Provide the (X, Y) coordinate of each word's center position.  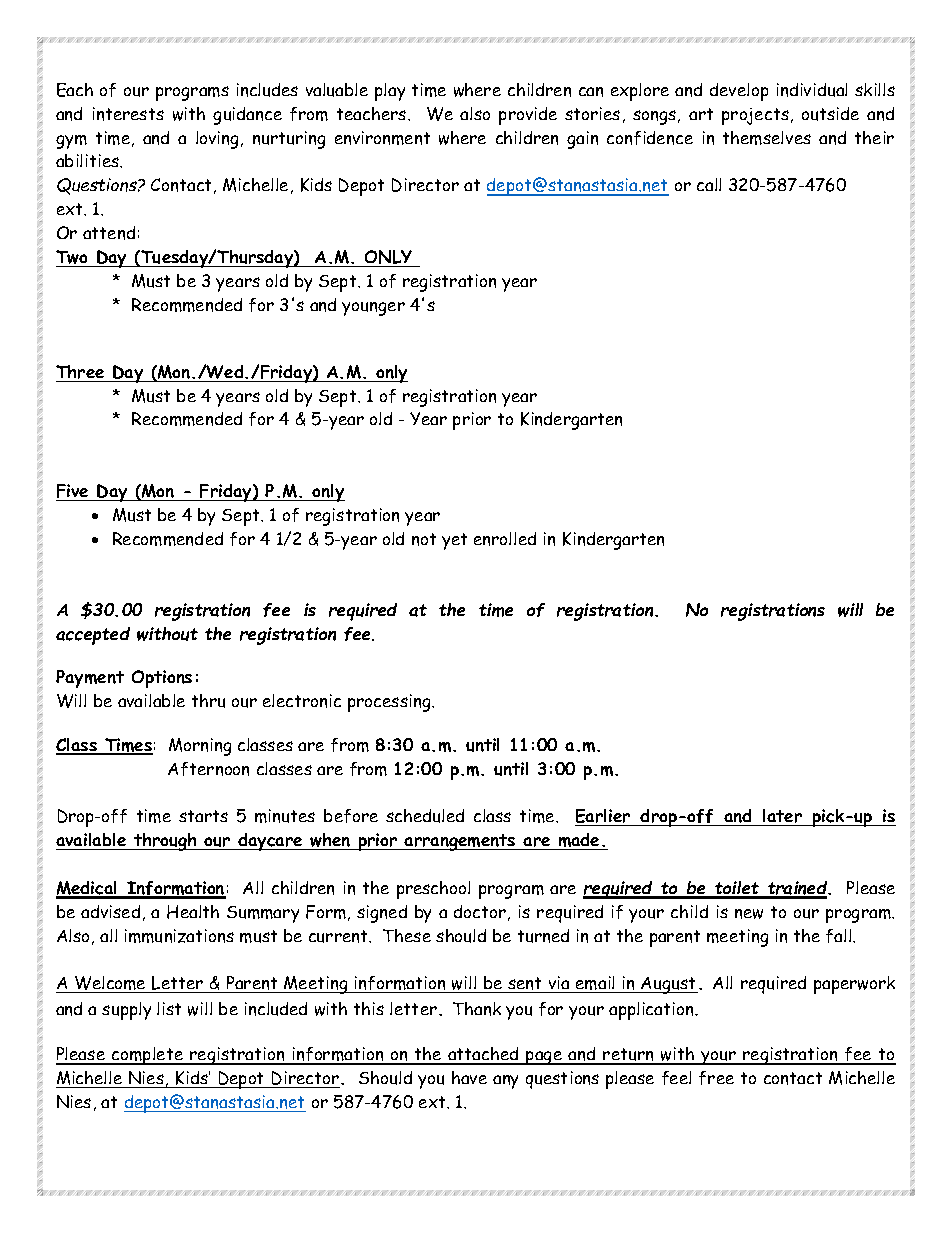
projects (755, 116)
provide (528, 116)
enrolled (505, 539)
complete (148, 1056)
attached (483, 1055)
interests (128, 114)
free (716, 1078)
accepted (93, 636)
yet (454, 541)
